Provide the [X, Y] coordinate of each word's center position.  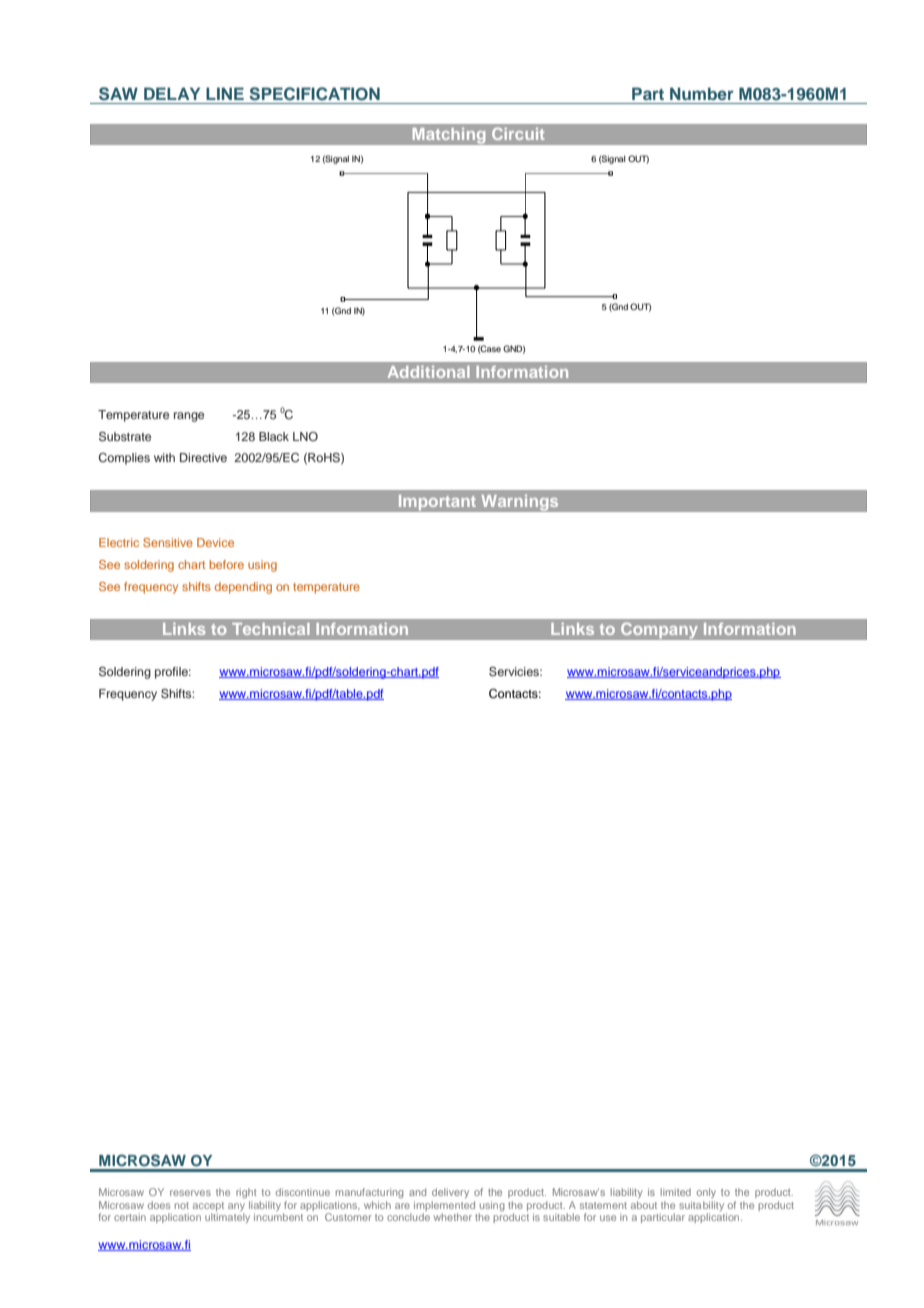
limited [676, 1192]
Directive [203, 457]
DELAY [172, 93]
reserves [190, 1193]
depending [243, 588]
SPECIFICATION [314, 94]
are [402, 1206]
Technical [271, 629]
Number [702, 93]
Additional [428, 372]
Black [274, 436]
